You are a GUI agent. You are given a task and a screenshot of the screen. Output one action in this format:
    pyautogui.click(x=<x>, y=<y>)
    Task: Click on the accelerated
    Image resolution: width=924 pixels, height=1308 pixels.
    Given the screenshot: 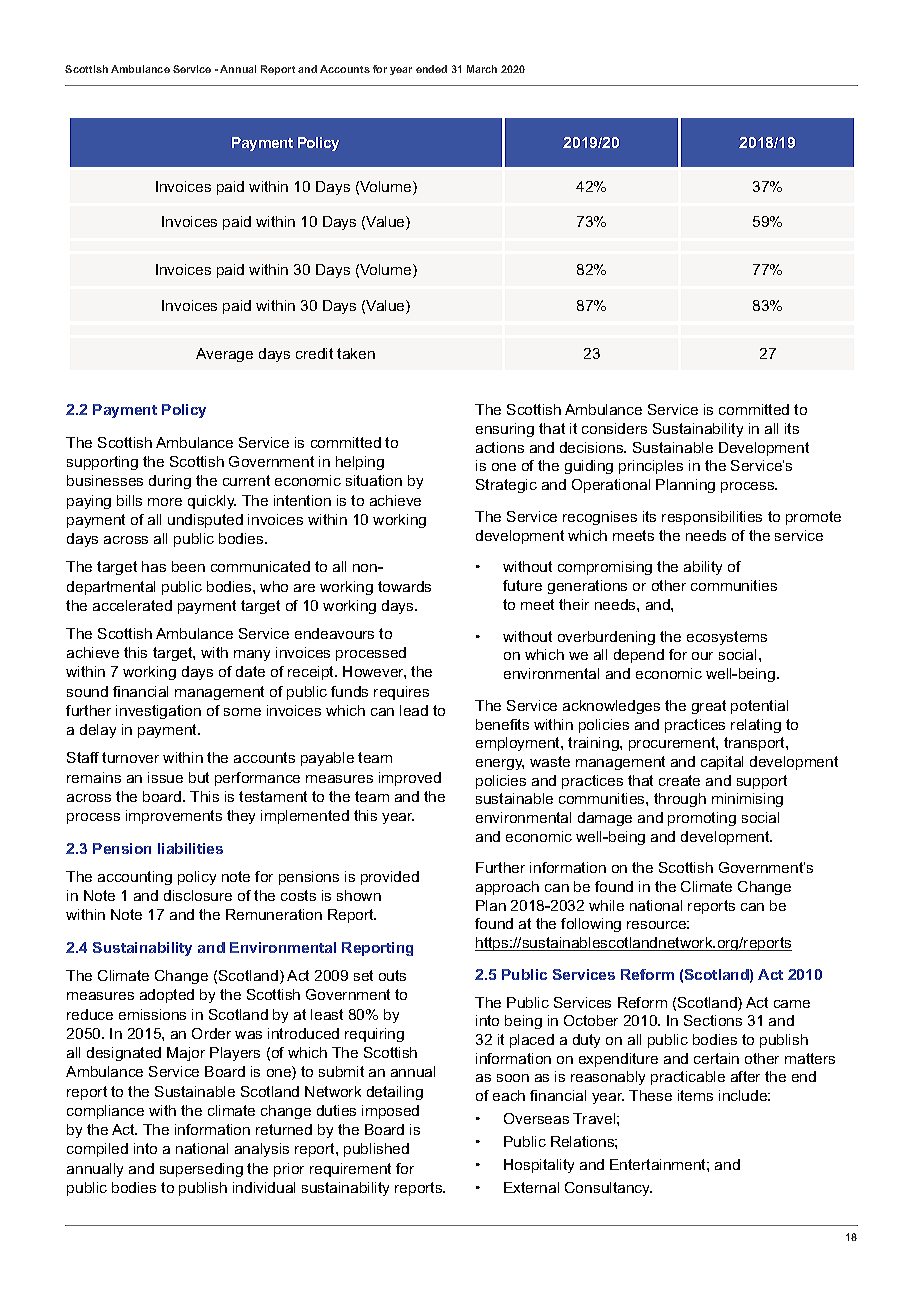 What is the action you would take?
    pyautogui.click(x=132, y=605)
